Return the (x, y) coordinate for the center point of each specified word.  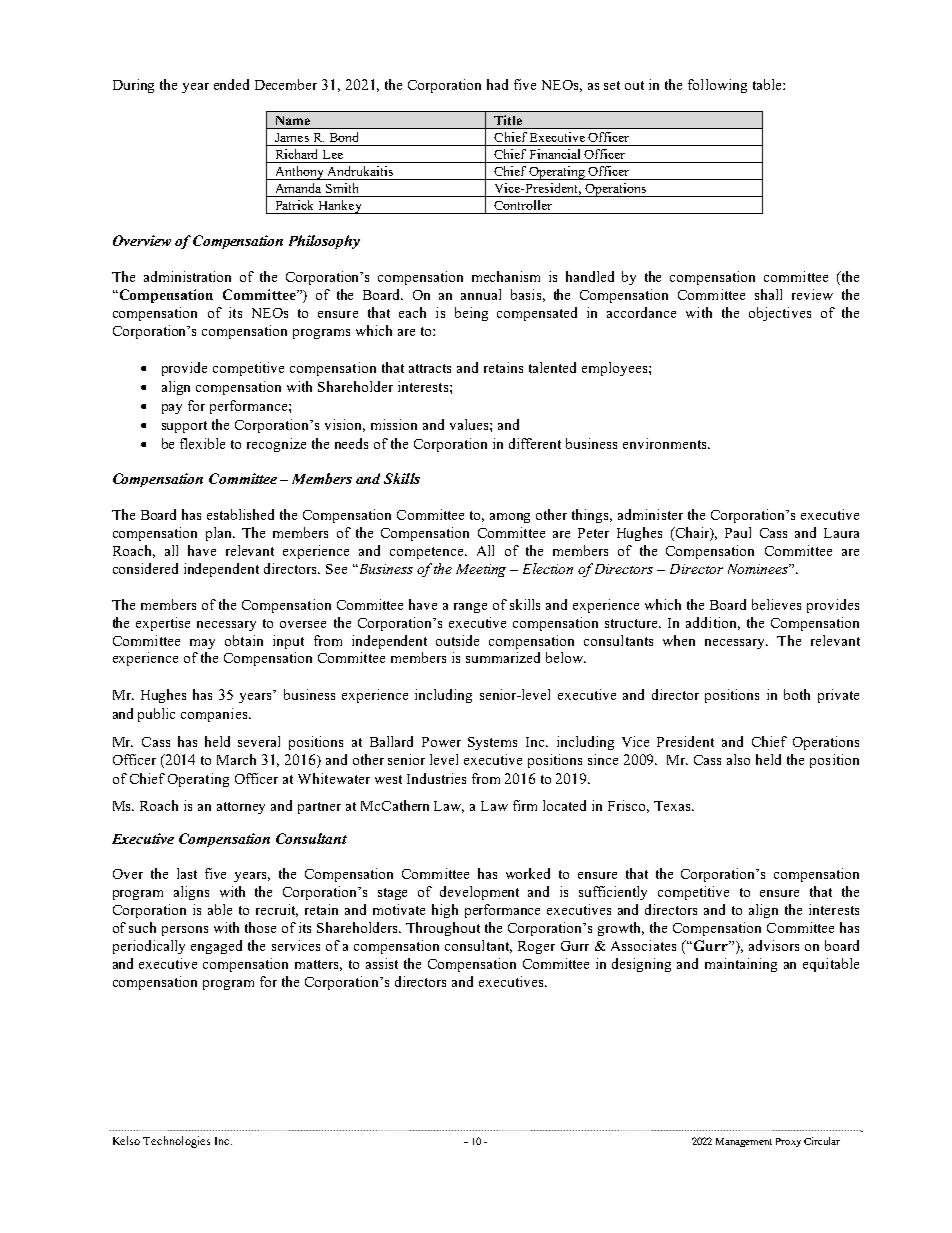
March (236, 759)
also (738, 759)
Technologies (176, 1142)
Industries (436, 778)
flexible (202, 443)
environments (666, 443)
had (497, 84)
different (535, 443)
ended (231, 84)
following (717, 86)
